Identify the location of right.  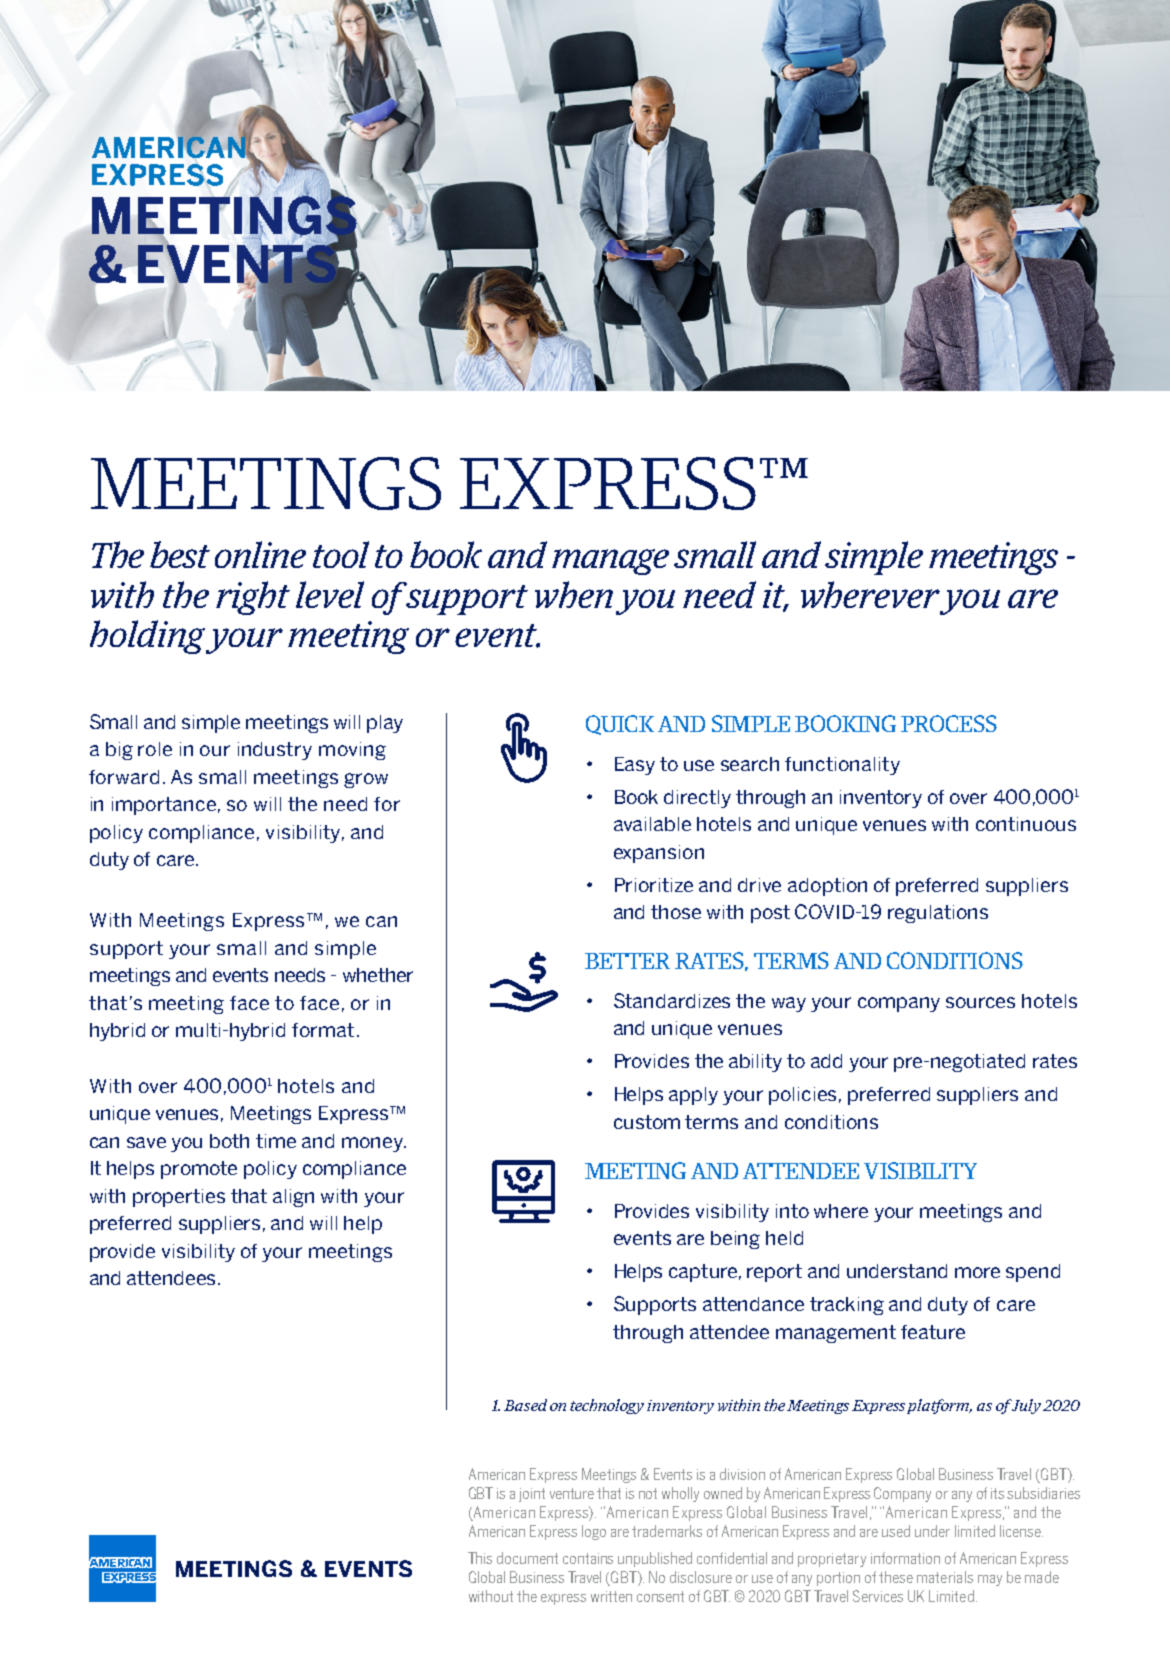
(253, 598).
